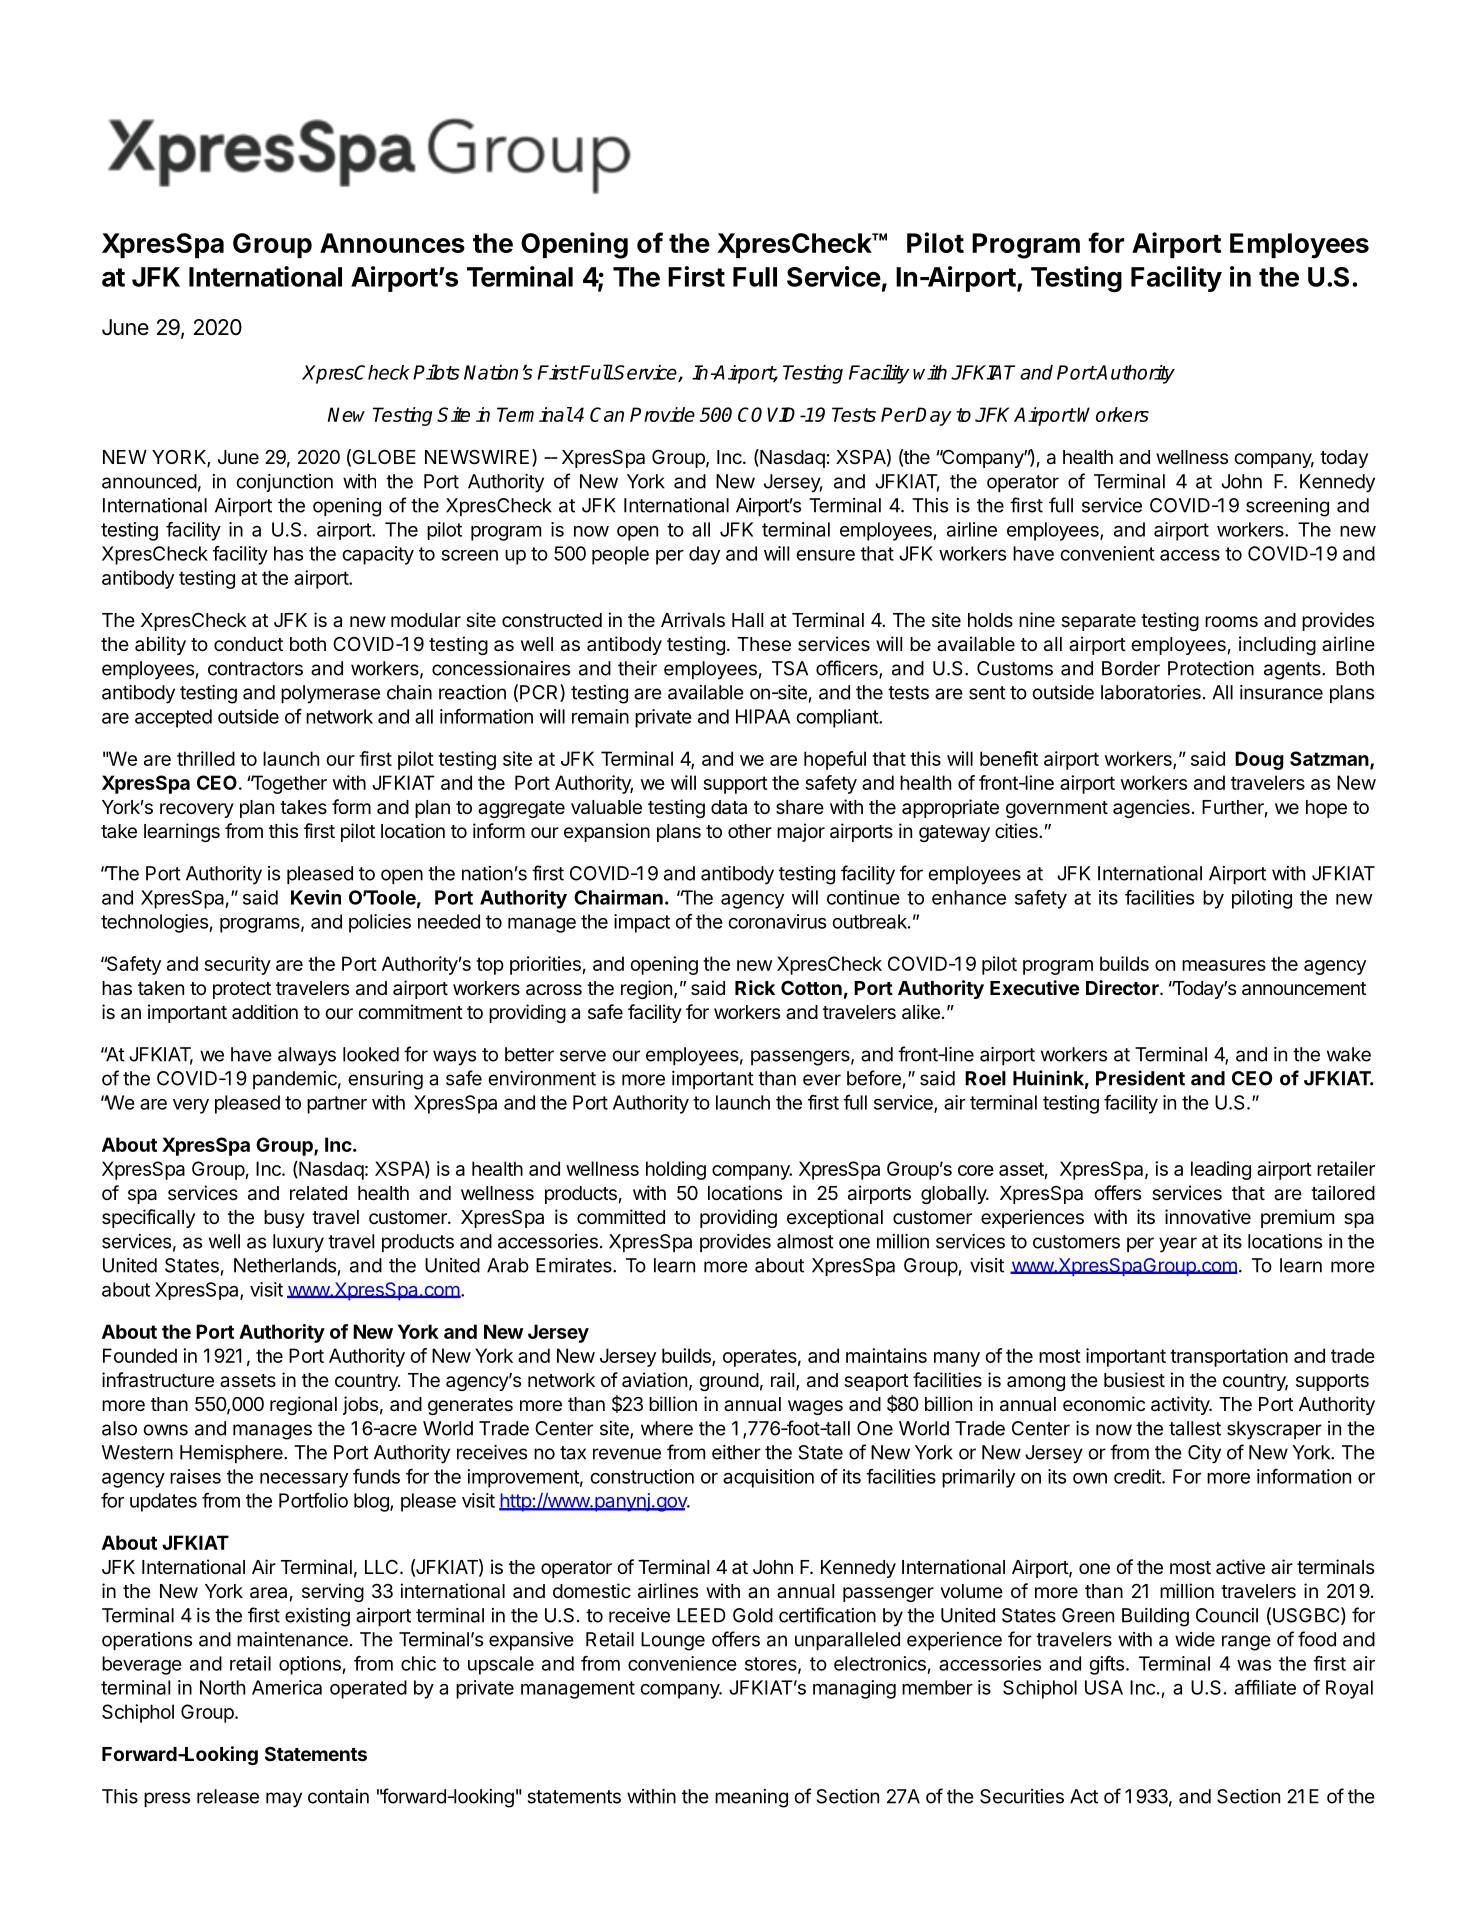  What do you see at coordinates (607, 414) in the image?
I see `Can` at bounding box center [607, 414].
